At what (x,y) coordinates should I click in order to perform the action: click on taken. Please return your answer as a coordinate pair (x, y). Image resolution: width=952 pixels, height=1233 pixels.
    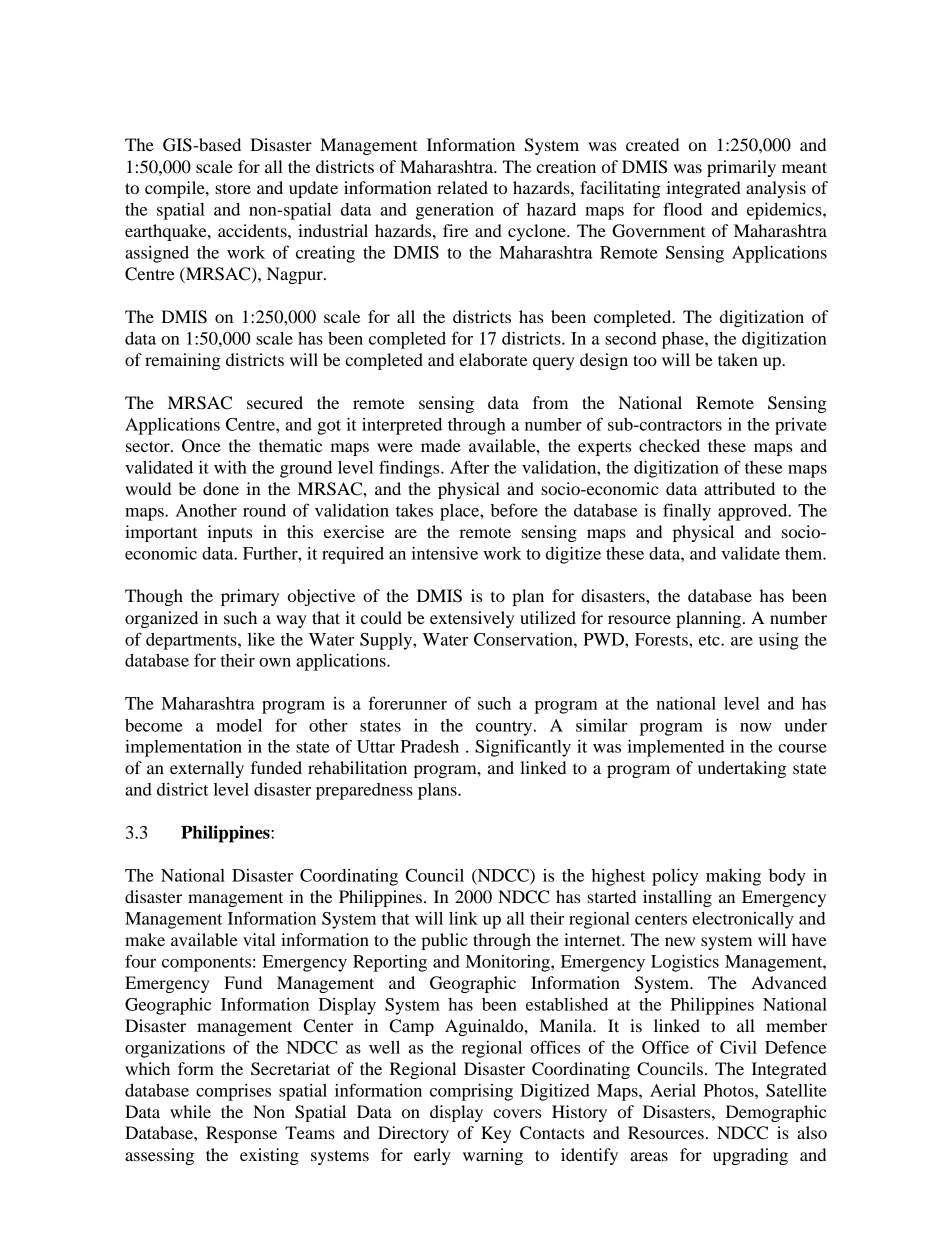
    Looking at the image, I should click on (738, 359).
